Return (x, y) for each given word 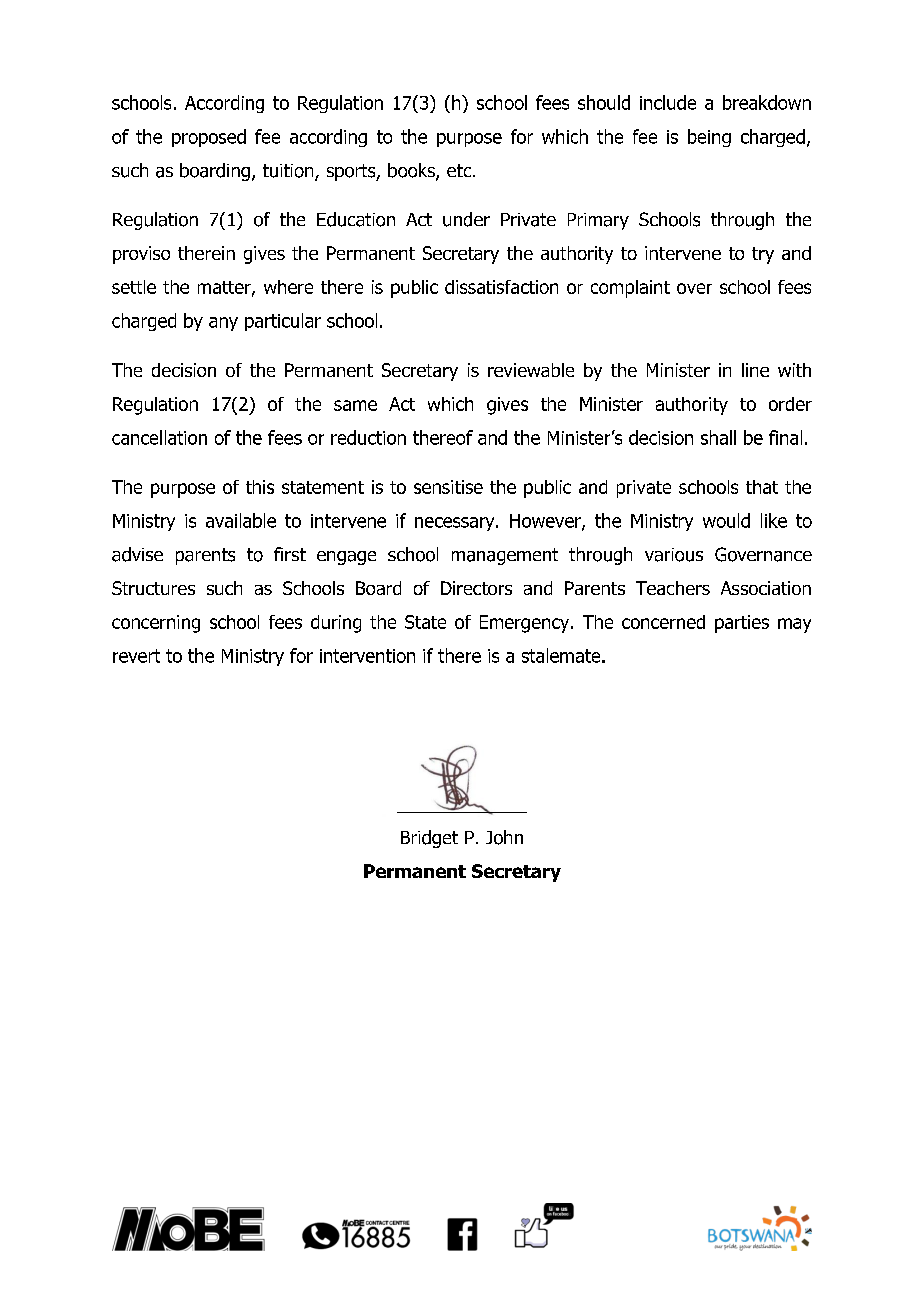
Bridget (429, 839)
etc (460, 170)
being (709, 138)
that (762, 487)
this (260, 487)
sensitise (448, 487)
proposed (209, 138)
